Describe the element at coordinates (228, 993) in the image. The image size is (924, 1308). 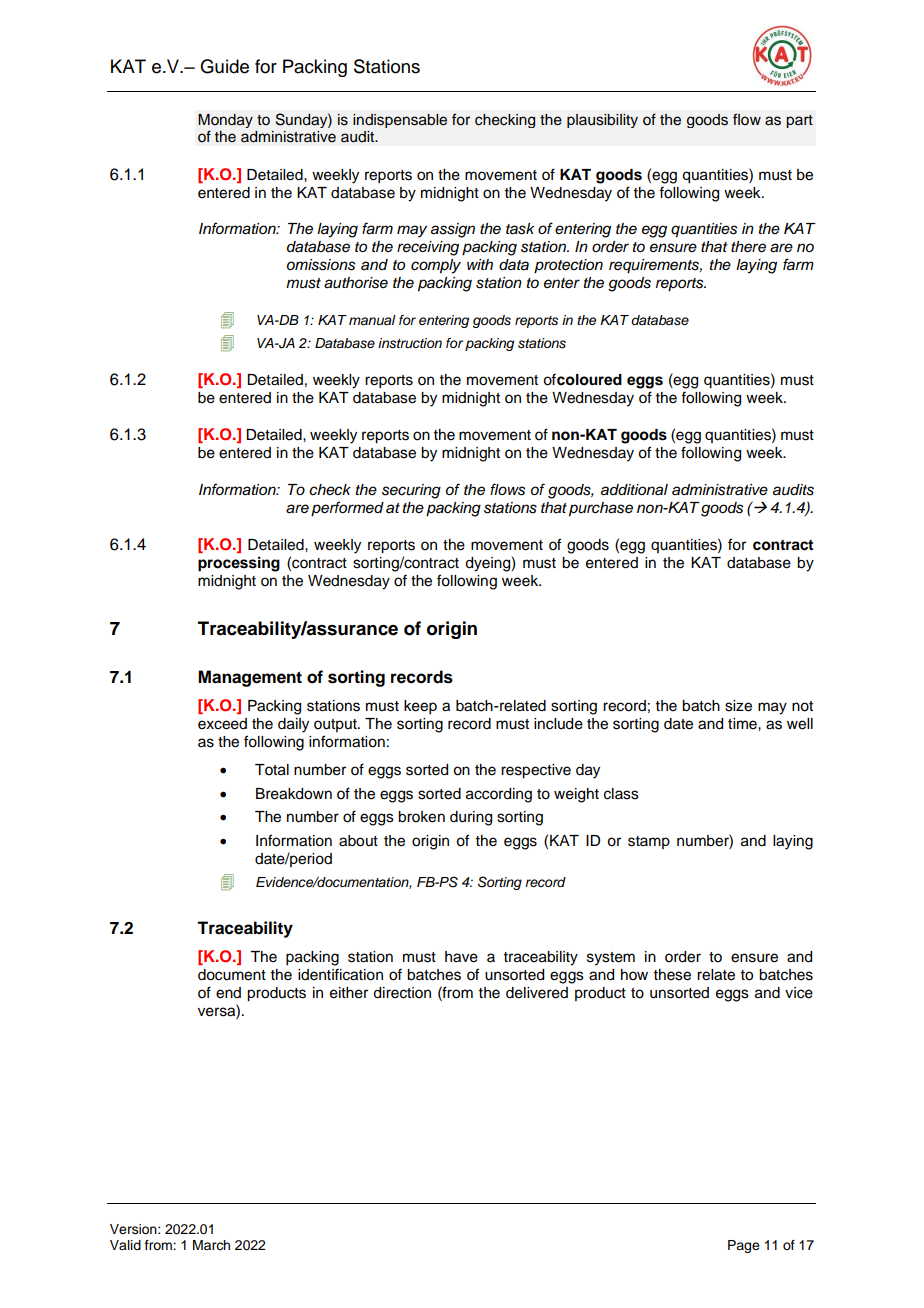
I see `end` at that location.
